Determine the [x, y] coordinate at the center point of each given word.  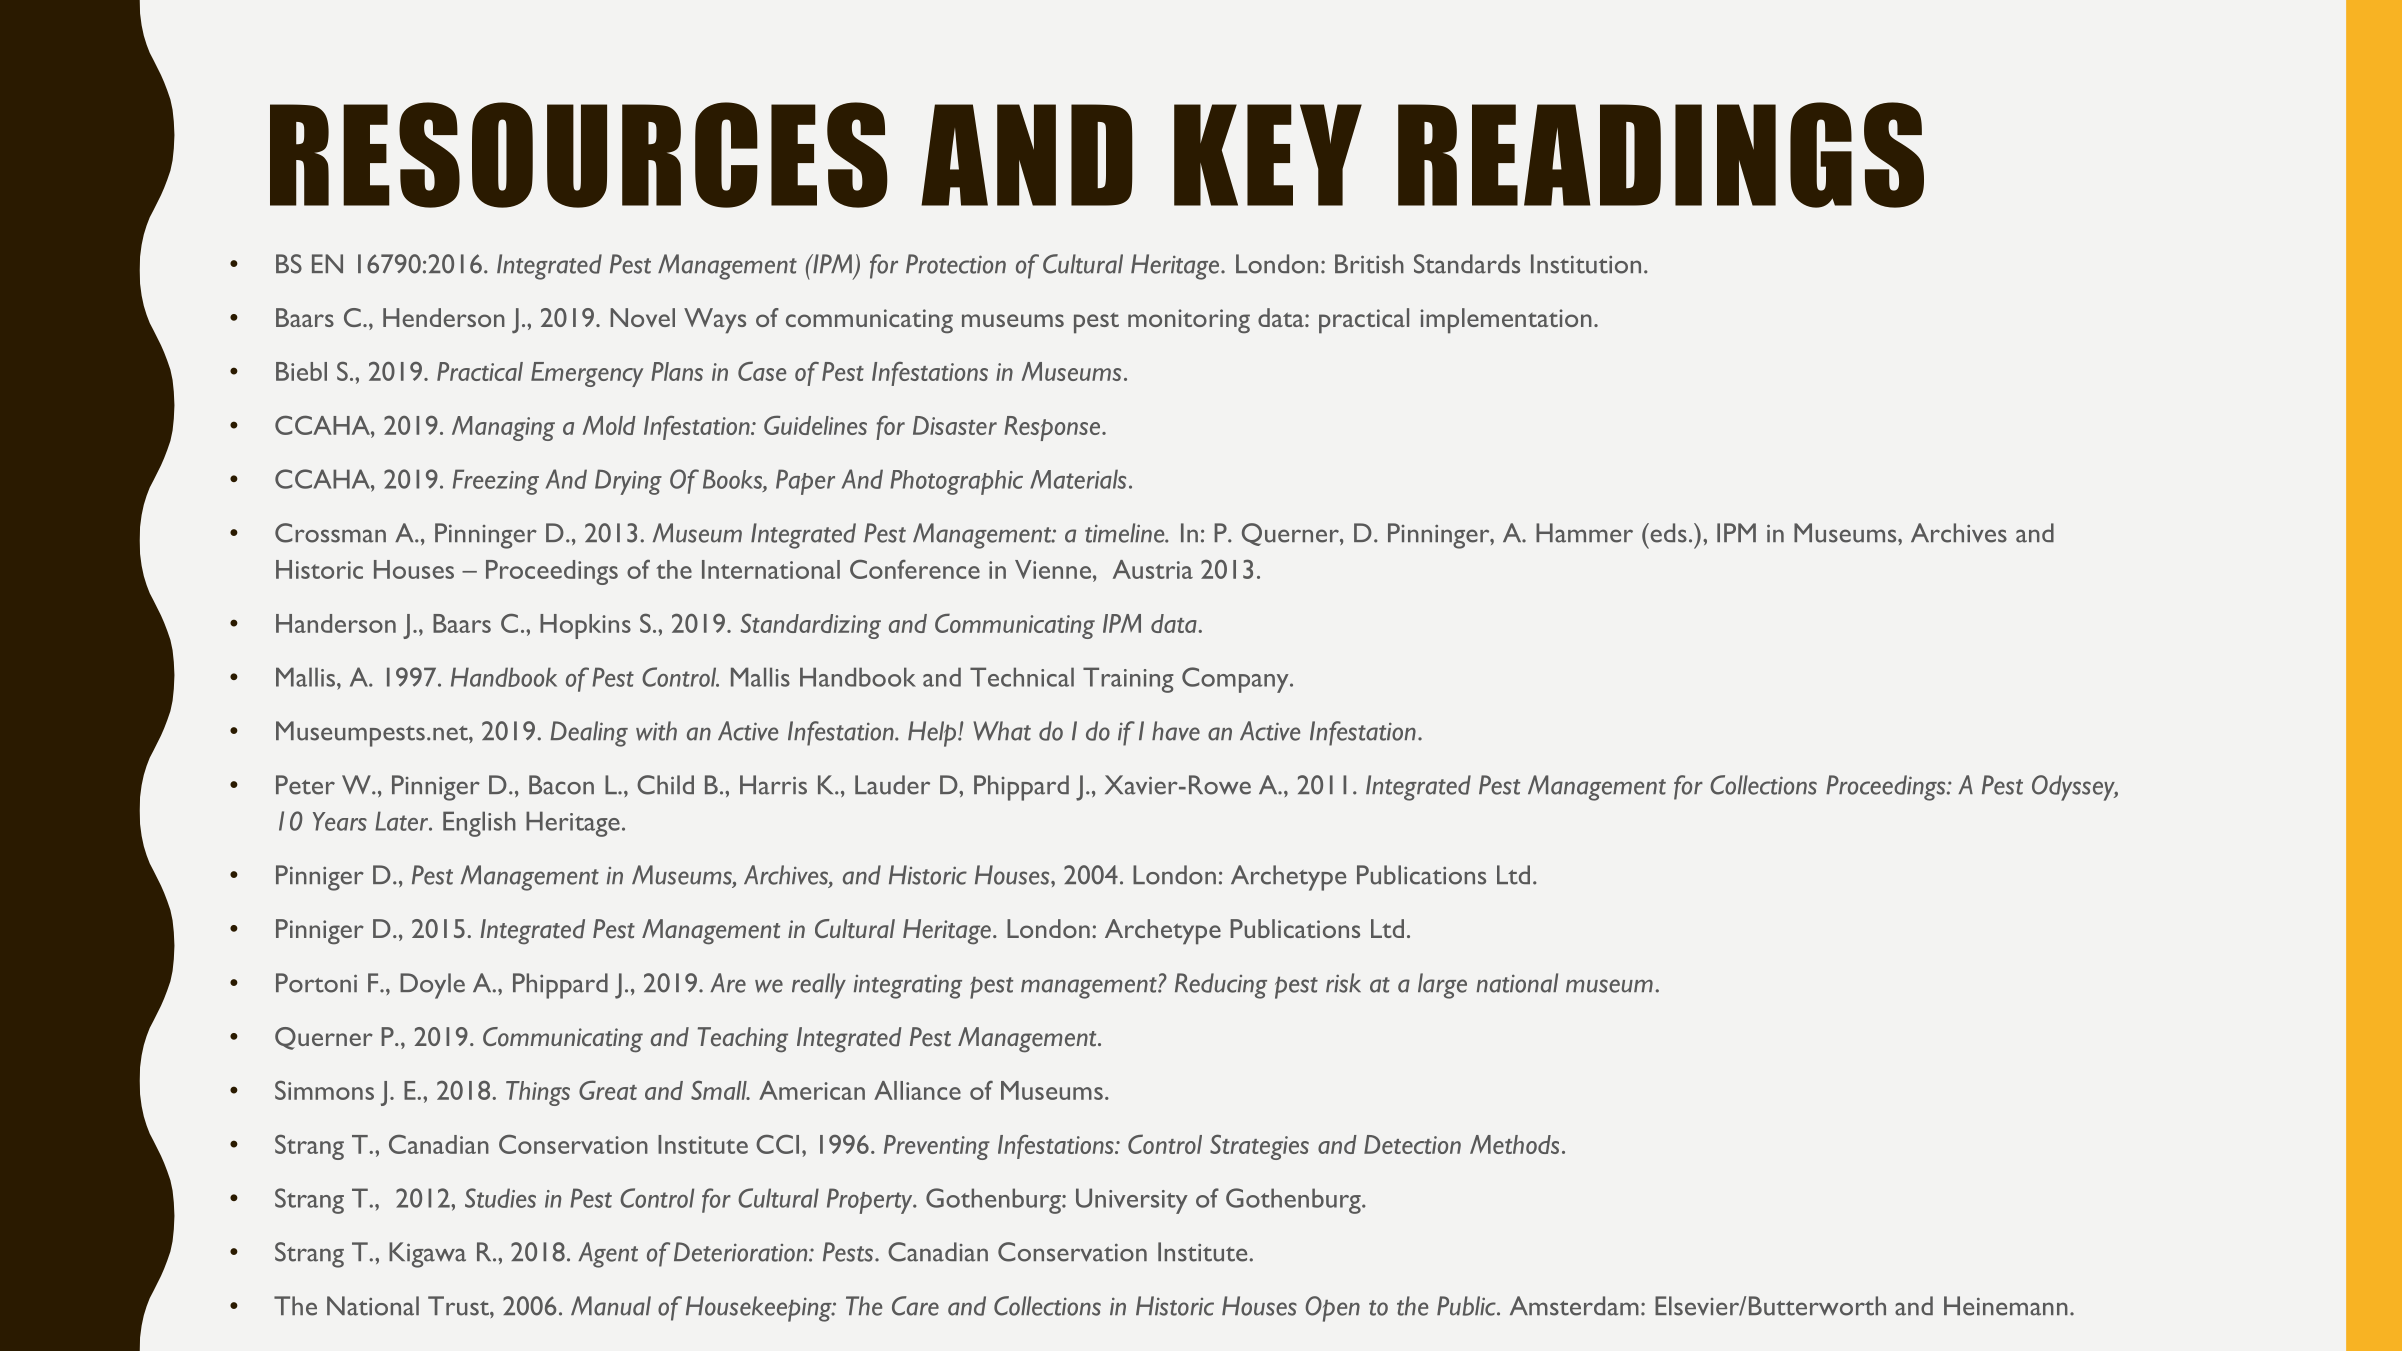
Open [1332, 1309]
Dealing [589, 734]
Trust [459, 1306]
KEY [1268, 155]
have [1176, 731]
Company [1236, 680]
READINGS [1661, 155]
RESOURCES [579, 155]
